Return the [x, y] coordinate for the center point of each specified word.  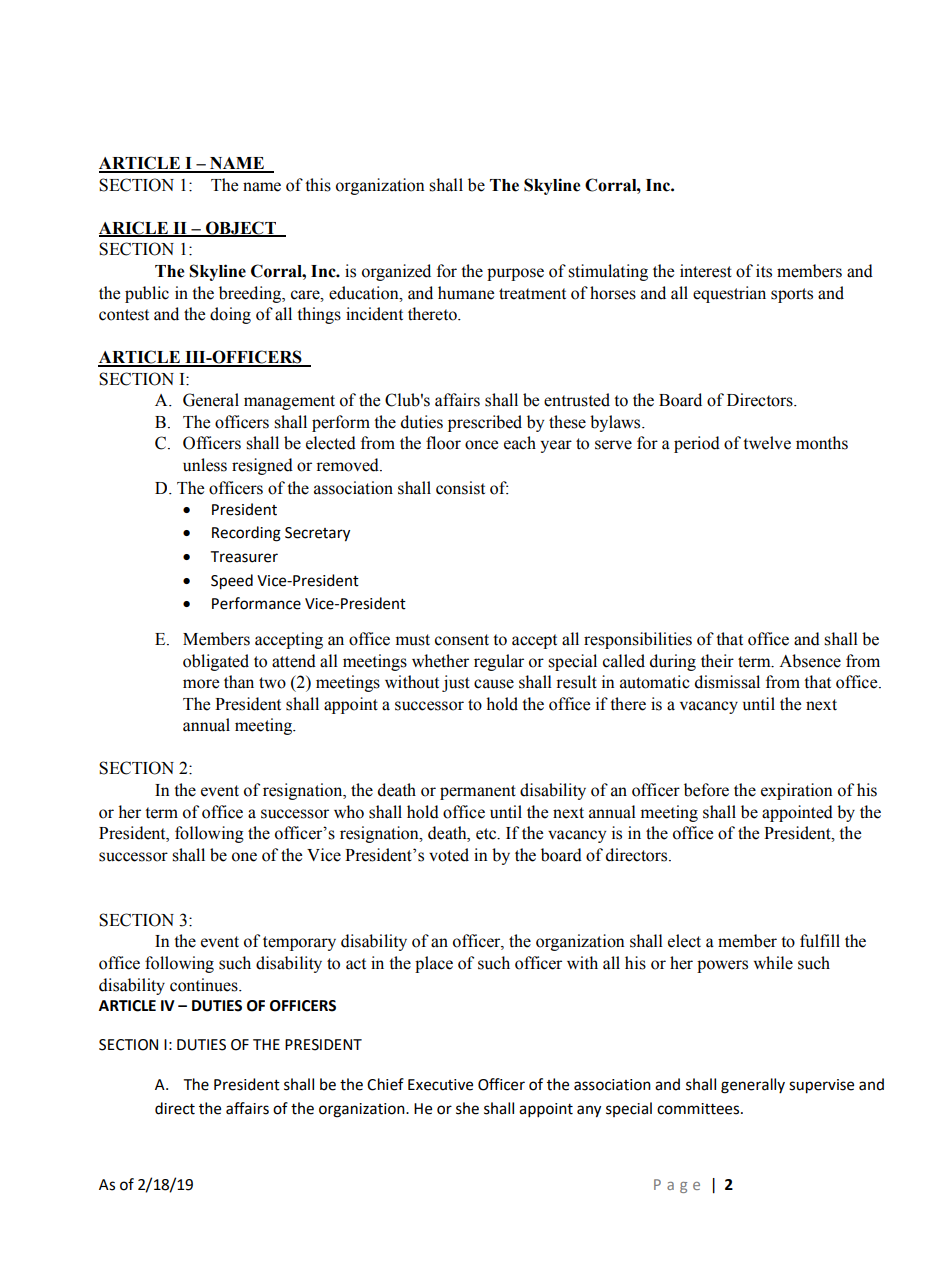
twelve [767, 443]
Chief [385, 1084]
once [481, 445]
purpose [515, 274]
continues [205, 985]
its [764, 271]
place [434, 964]
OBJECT [241, 228]
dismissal [727, 682]
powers [722, 966]
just [456, 683]
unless [205, 465]
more [201, 684]
